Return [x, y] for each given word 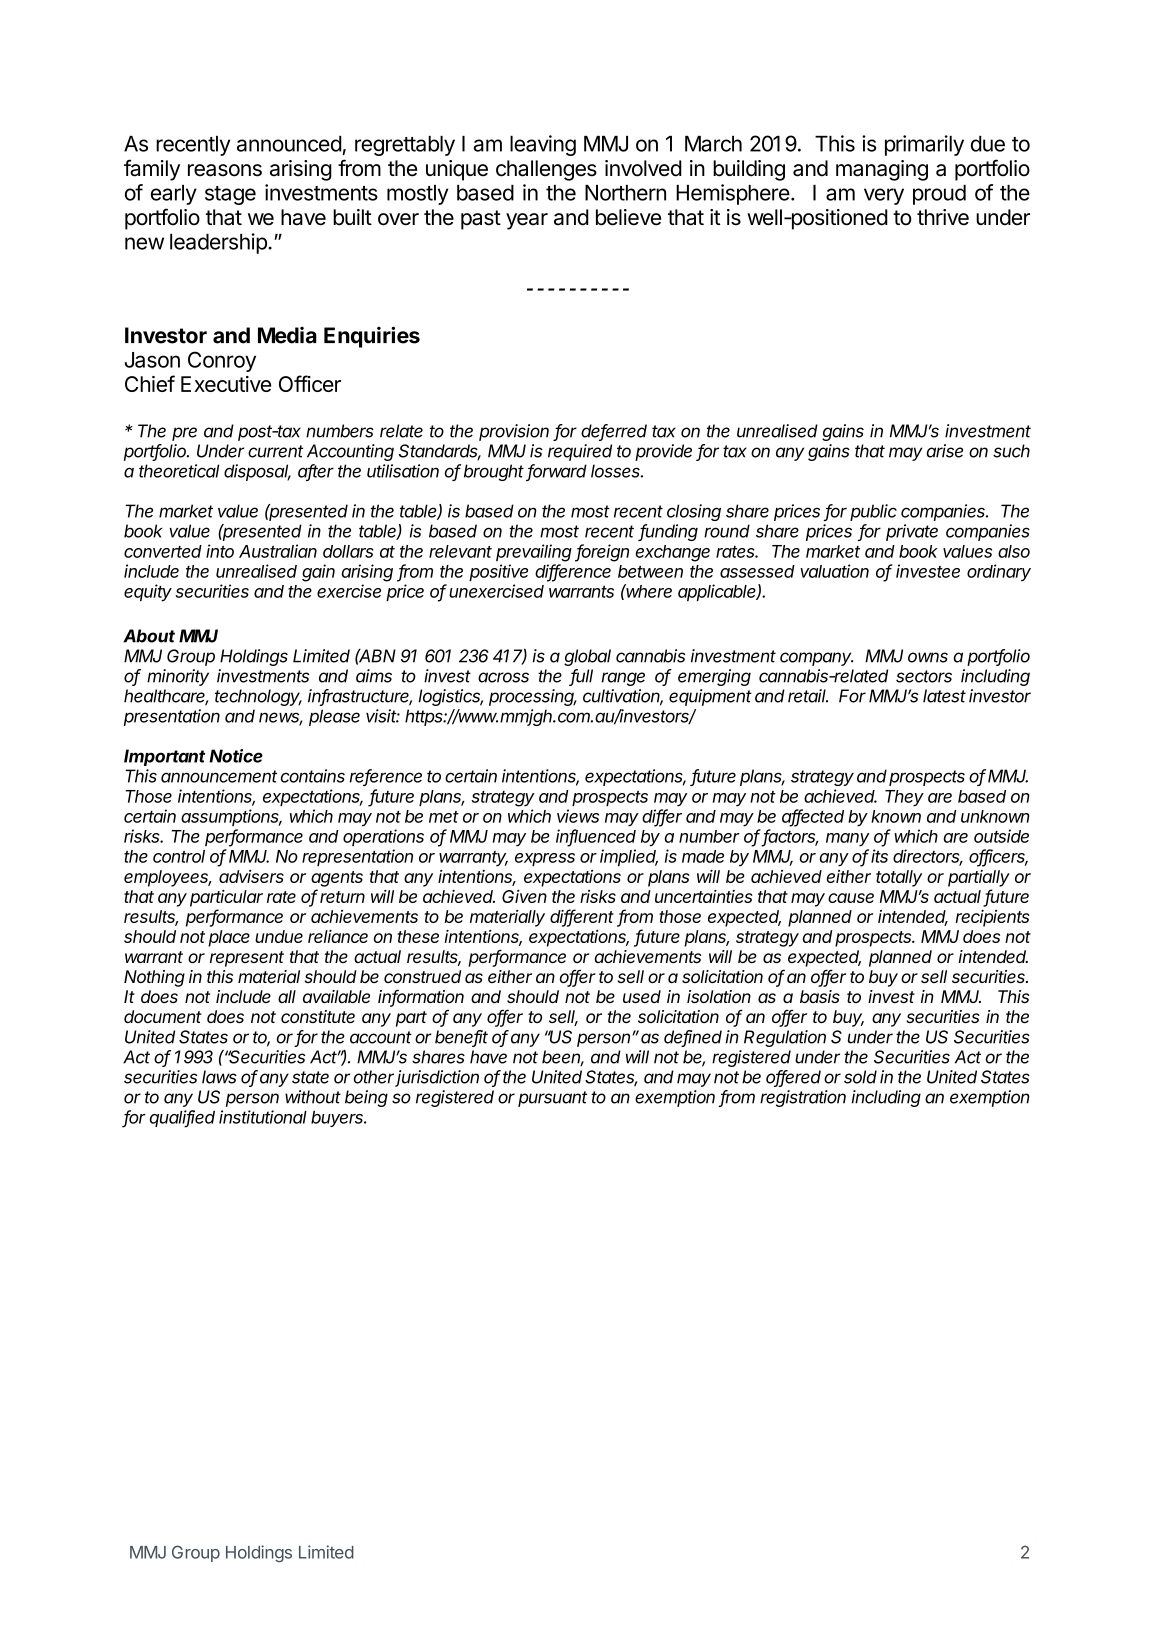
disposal [257, 472]
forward [556, 472]
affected [813, 817]
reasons [225, 170]
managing [882, 170]
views [578, 816]
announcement [219, 776]
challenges [546, 170]
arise [944, 451]
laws [219, 1077]
